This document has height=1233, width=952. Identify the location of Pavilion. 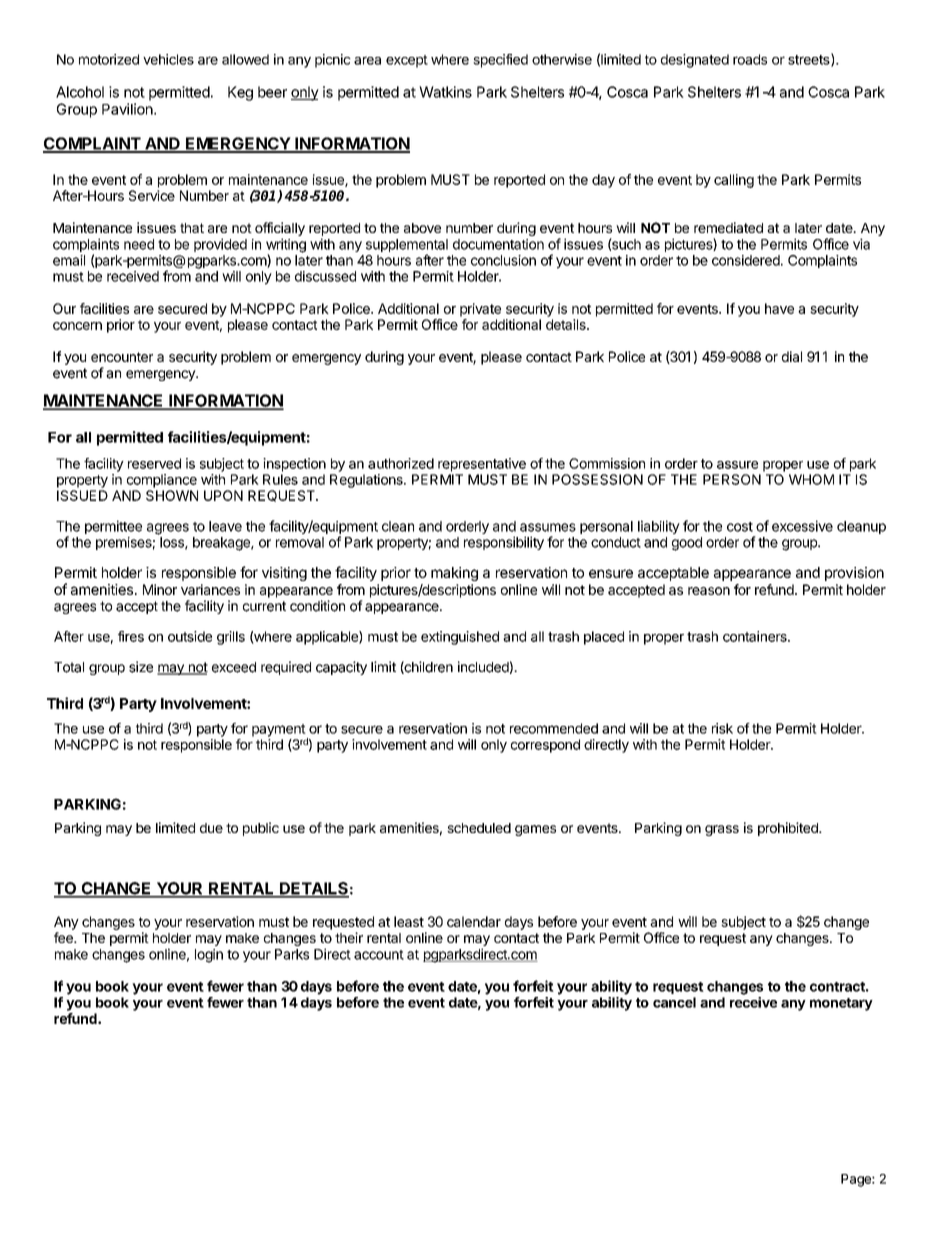
(127, 109).
